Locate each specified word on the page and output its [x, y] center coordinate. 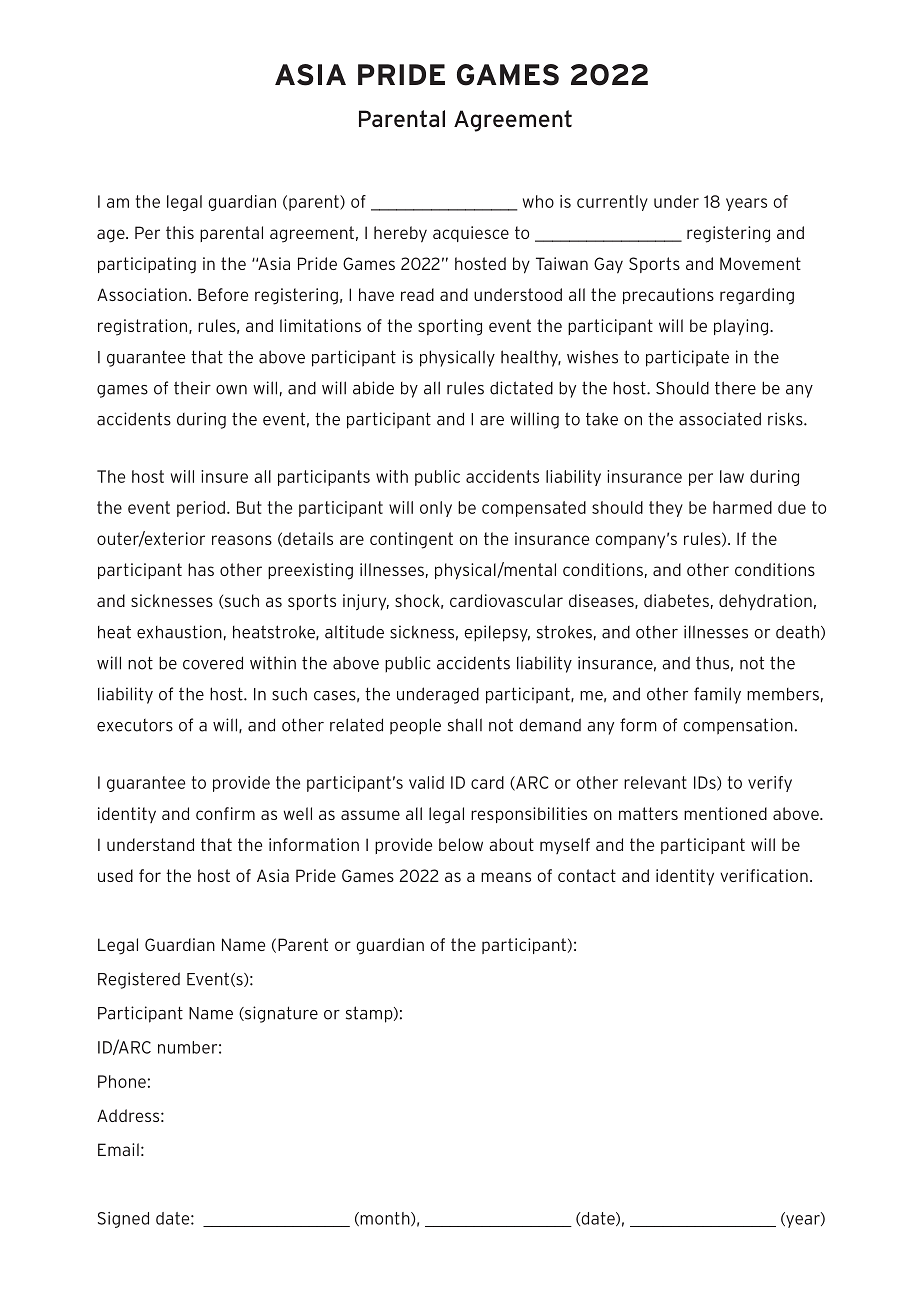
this [180, 232]
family [717, 695]
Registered [139, 980]
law [732, 476]
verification [764, 875]
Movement [760, 263]
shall [465, 725]
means [506, 877]
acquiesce [471, 234]
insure [224, 476]
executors [135, 725]
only [436, 509]
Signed [123, 1220]
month [385, 1219]
